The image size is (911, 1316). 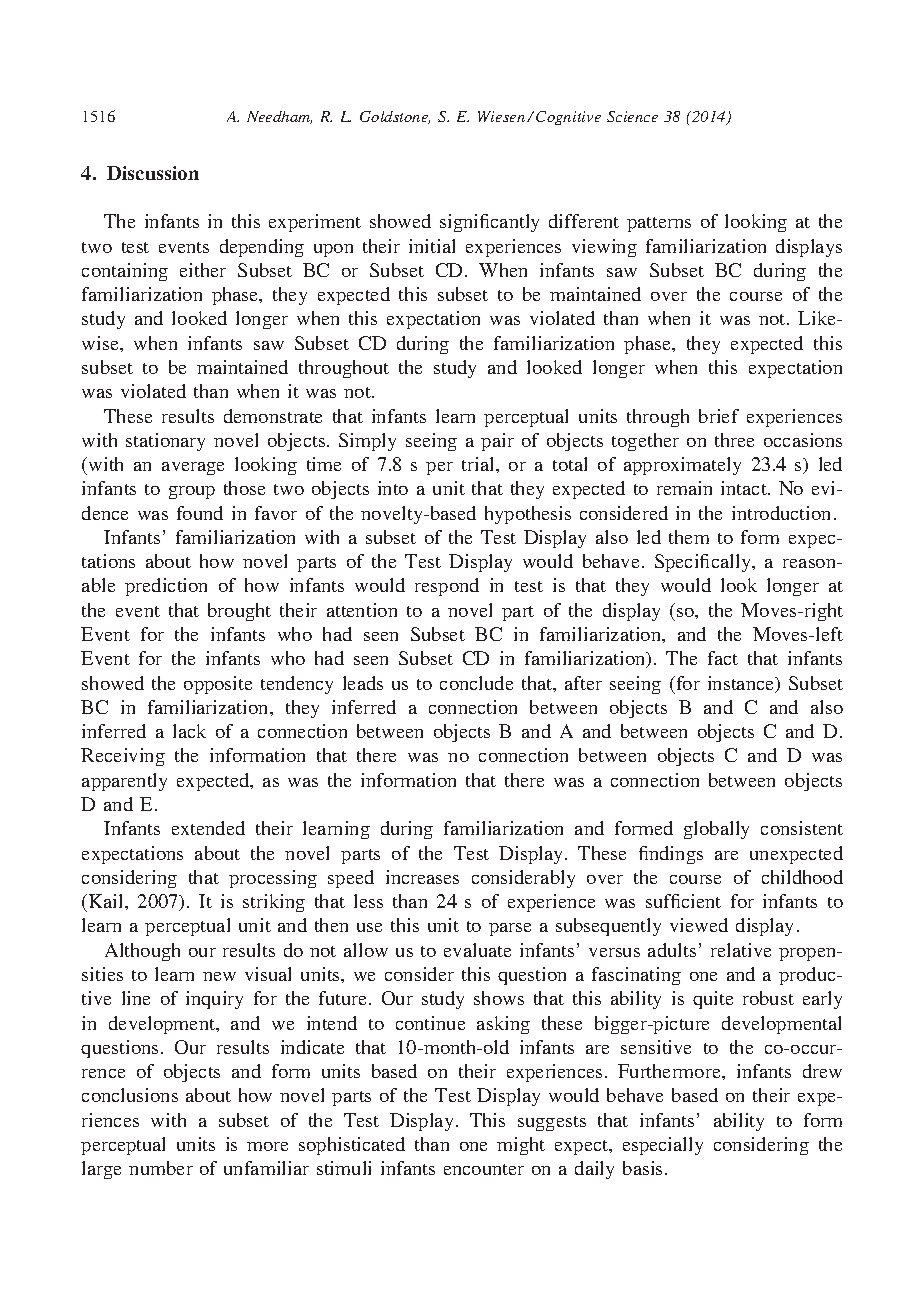 I want to click on increases, so click(x=422, y=877).
